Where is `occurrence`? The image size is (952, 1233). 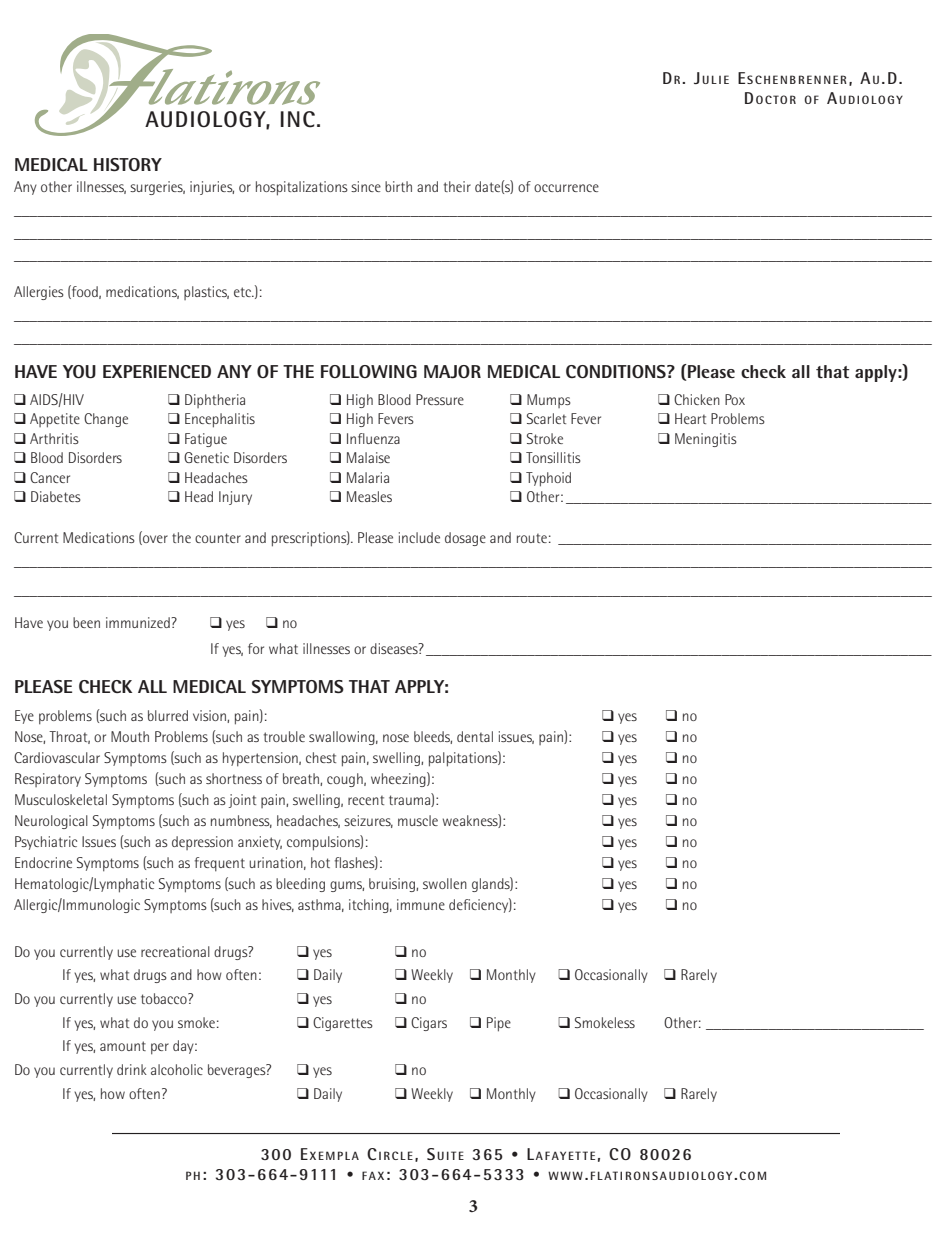
occurrence is located at coordinates (566, 188).
